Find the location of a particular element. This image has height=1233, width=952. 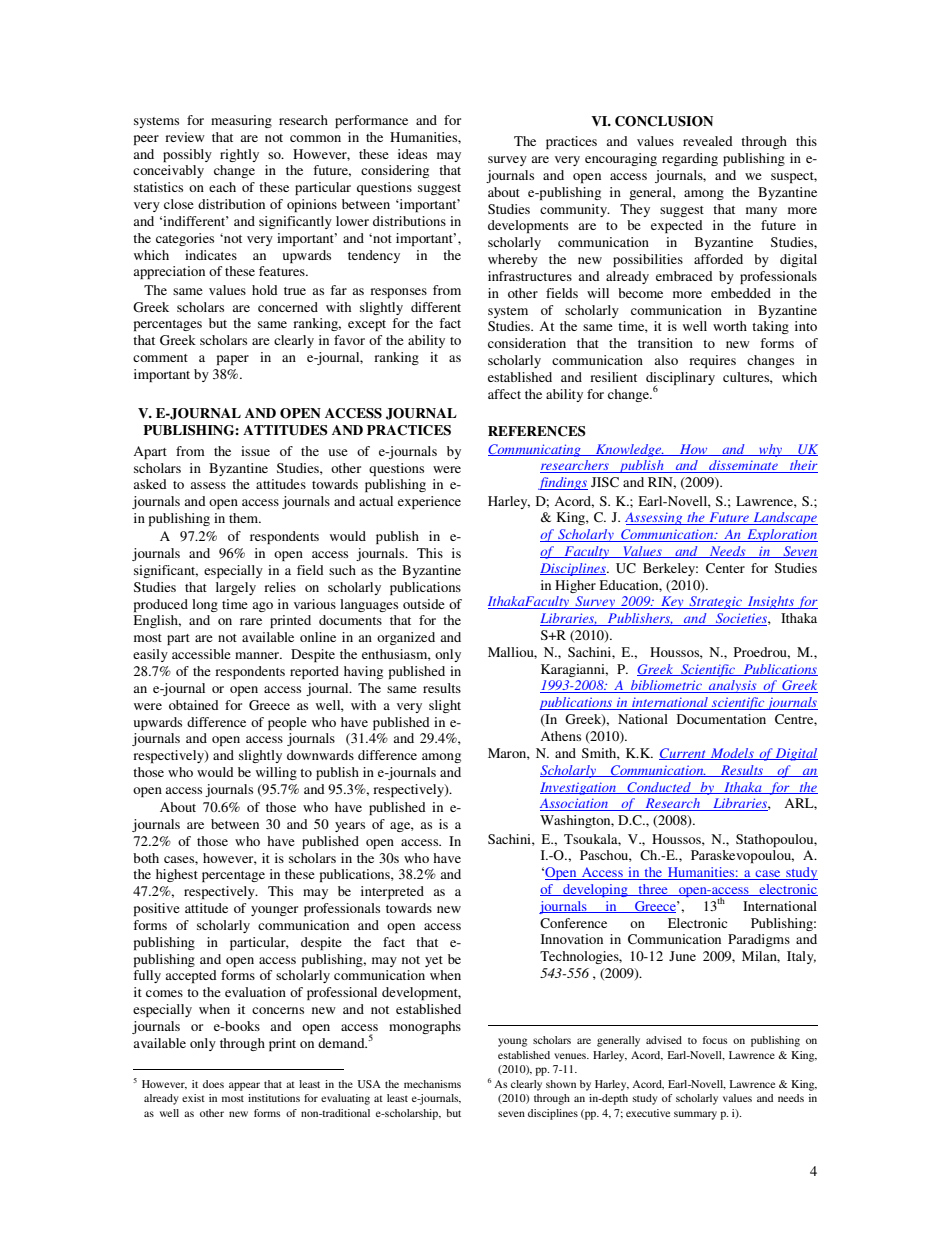

does is located at coordinates (213, 1084).
